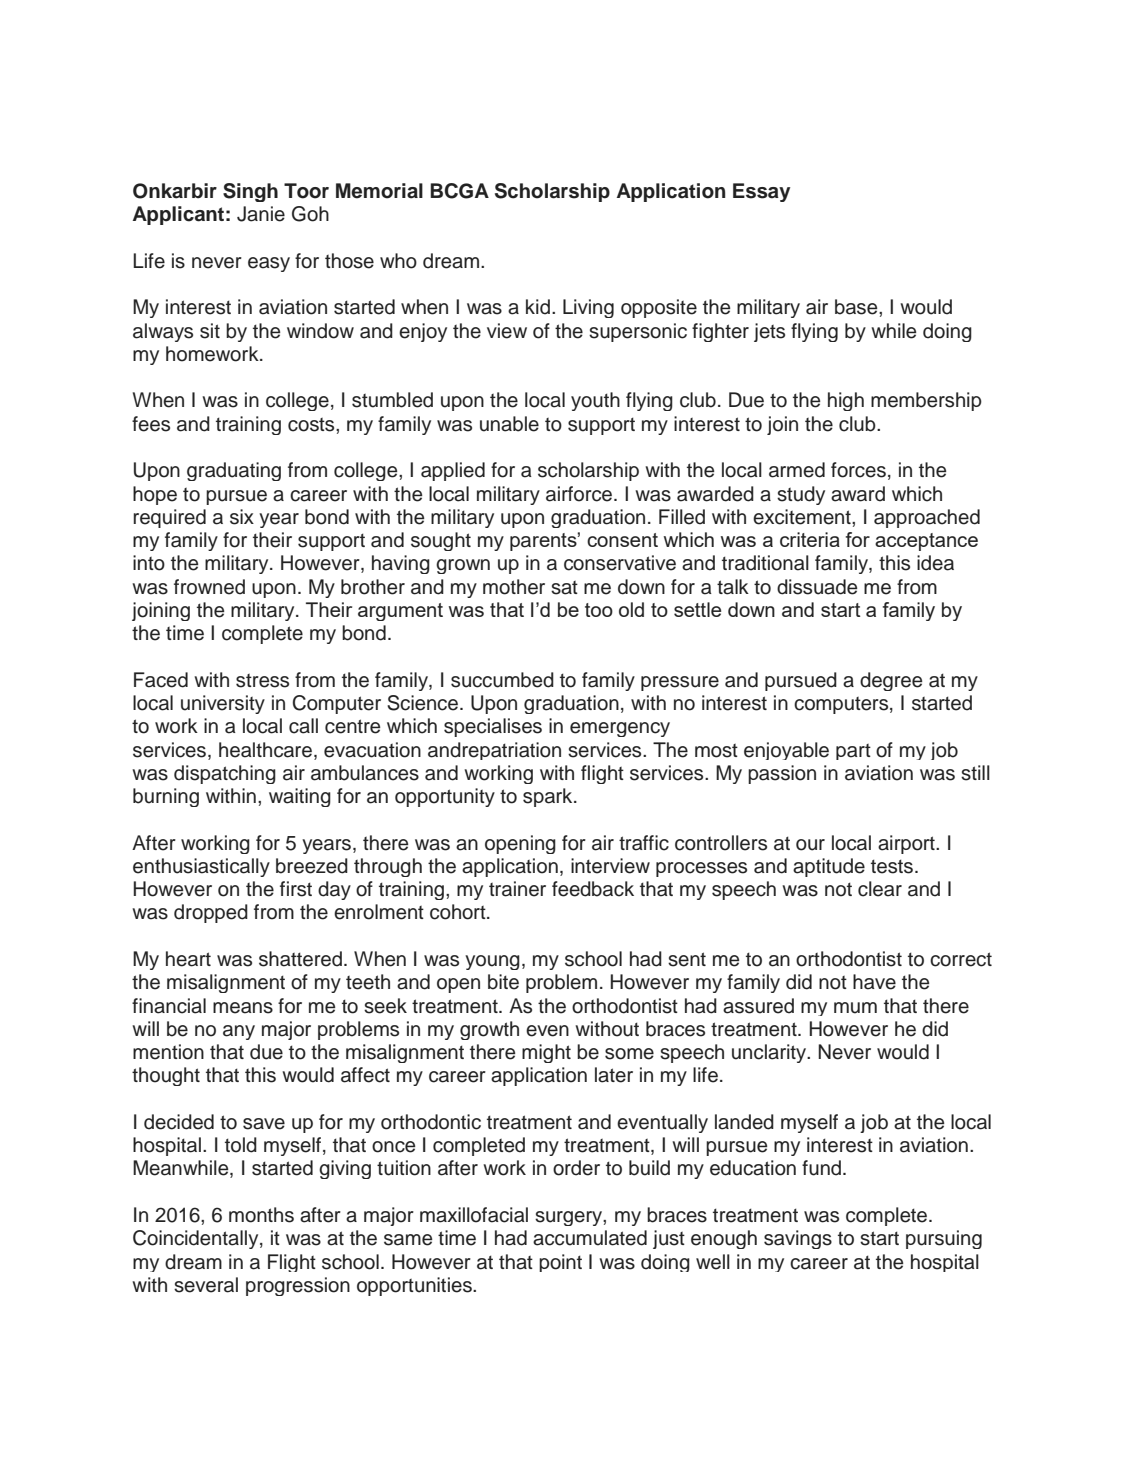 The width and height of the image is (1126, 1457). What do you see at coordinates (503, 982) in the image?
I see `bite` at bounding box center [503, 982].
